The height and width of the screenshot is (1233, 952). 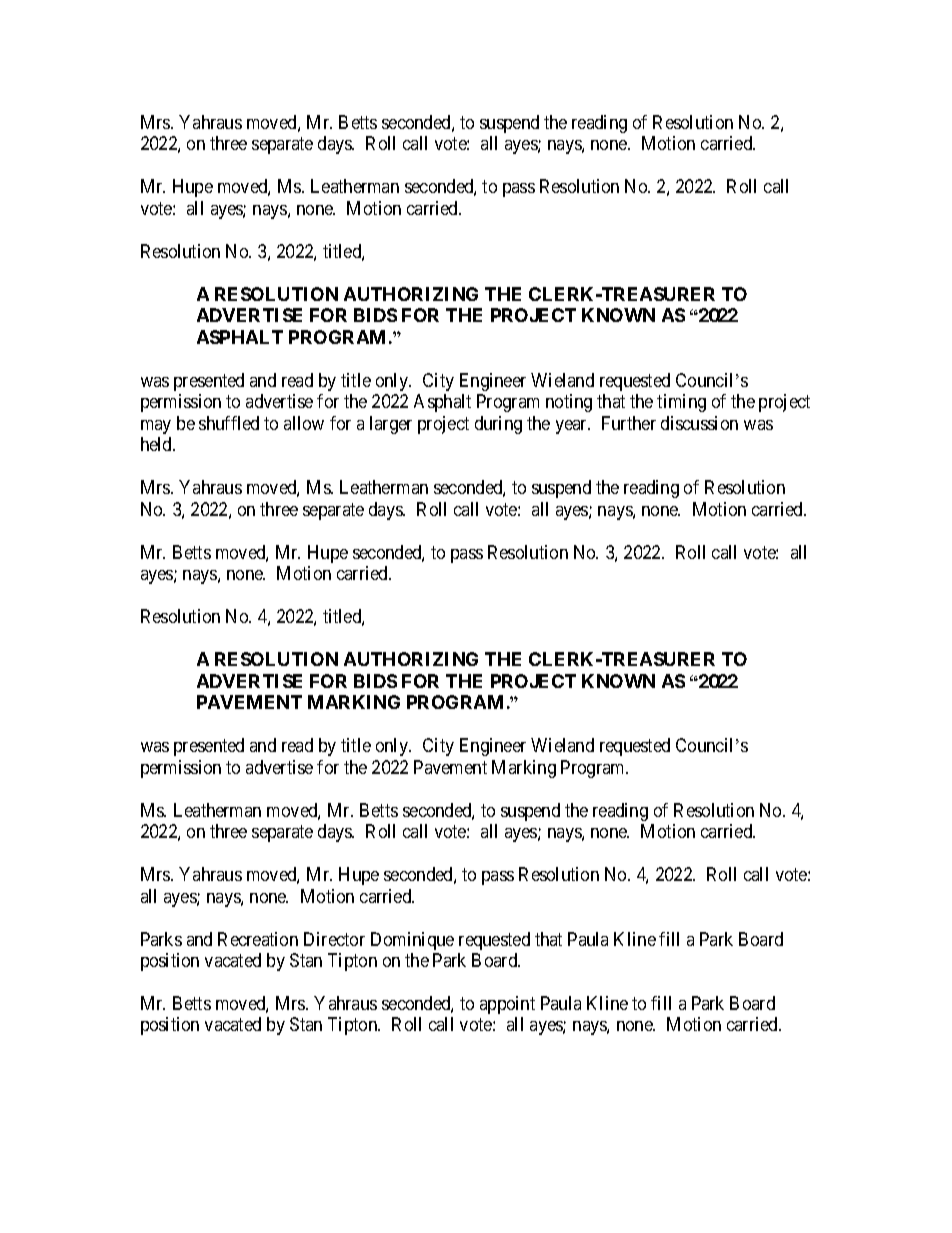 What do you see at coordinates (156, 427) in the screenshot?
I see `may` at bounding box center [156, 427].
